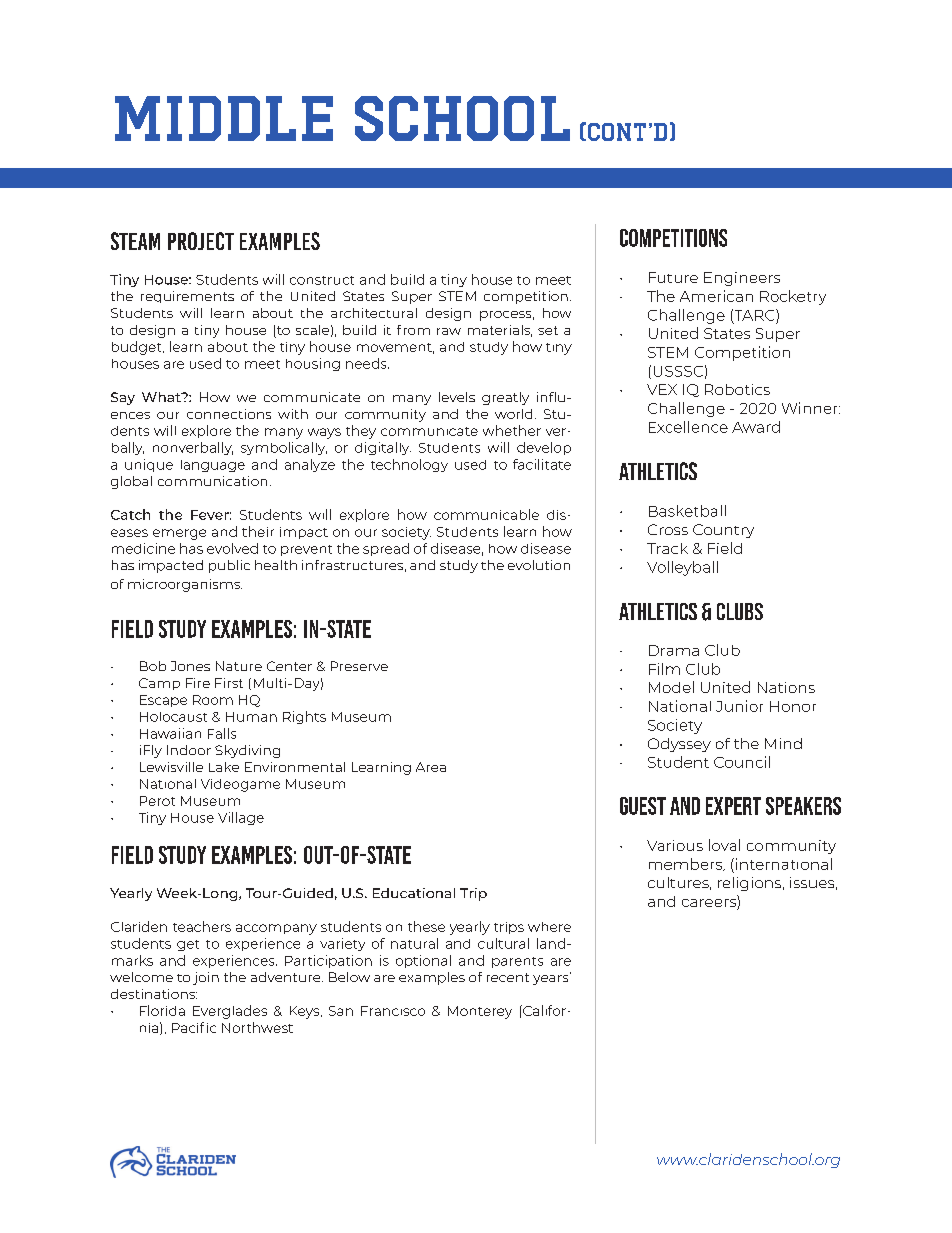  What do you see at coordinates (742, 279) in the screenshot?
I see `Engineers` at bounding box center [742, 279].
